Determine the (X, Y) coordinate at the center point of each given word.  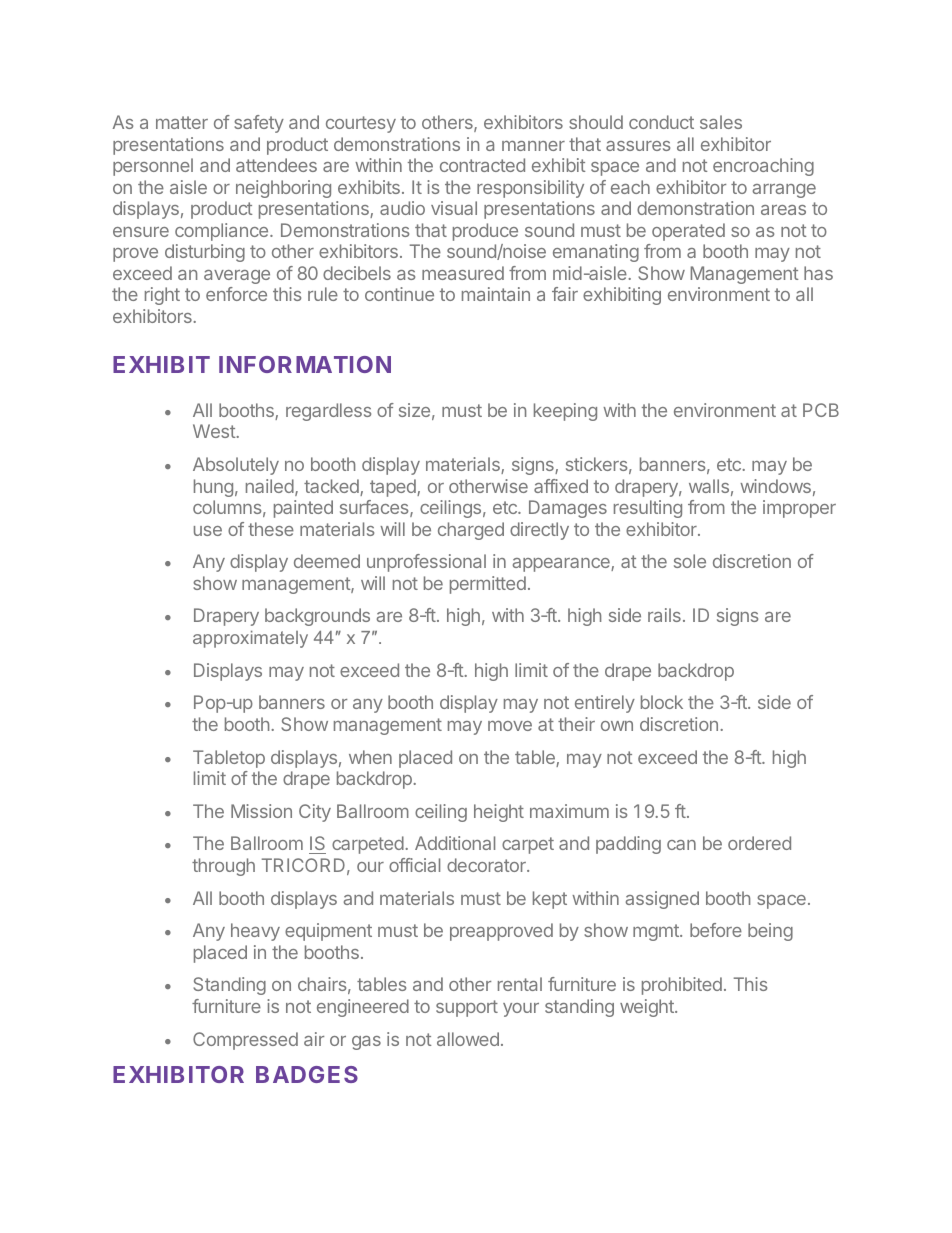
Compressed (245, 1041)
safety (259, 124)
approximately (250, 639)
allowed (468, 1039)
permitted (488, 585)
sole (690, 561)
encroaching (763, 167)
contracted (482, 165)
